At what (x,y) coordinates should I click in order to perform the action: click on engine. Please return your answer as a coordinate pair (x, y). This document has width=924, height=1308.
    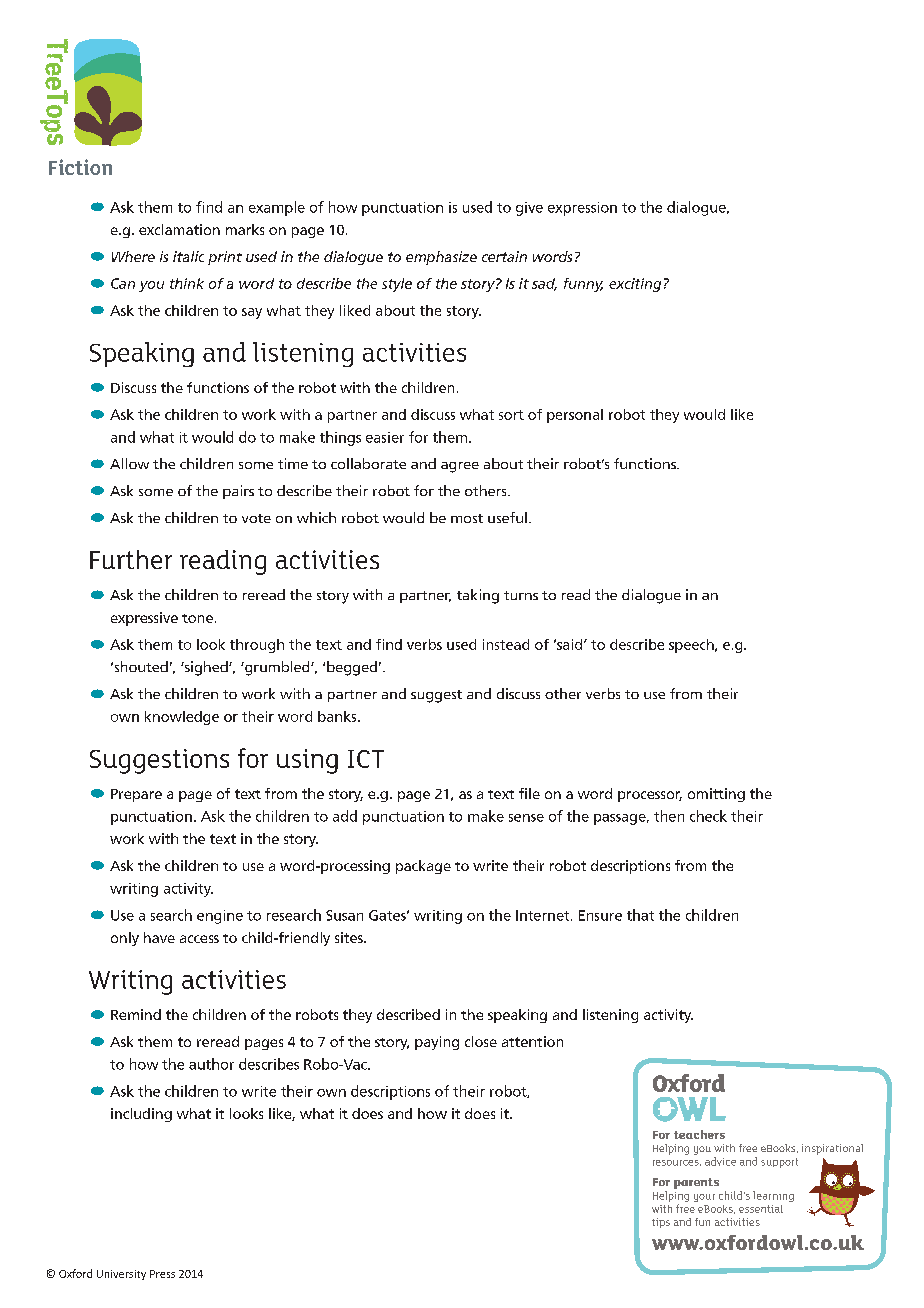
    Looking at the image, I should click on (220, 917).
